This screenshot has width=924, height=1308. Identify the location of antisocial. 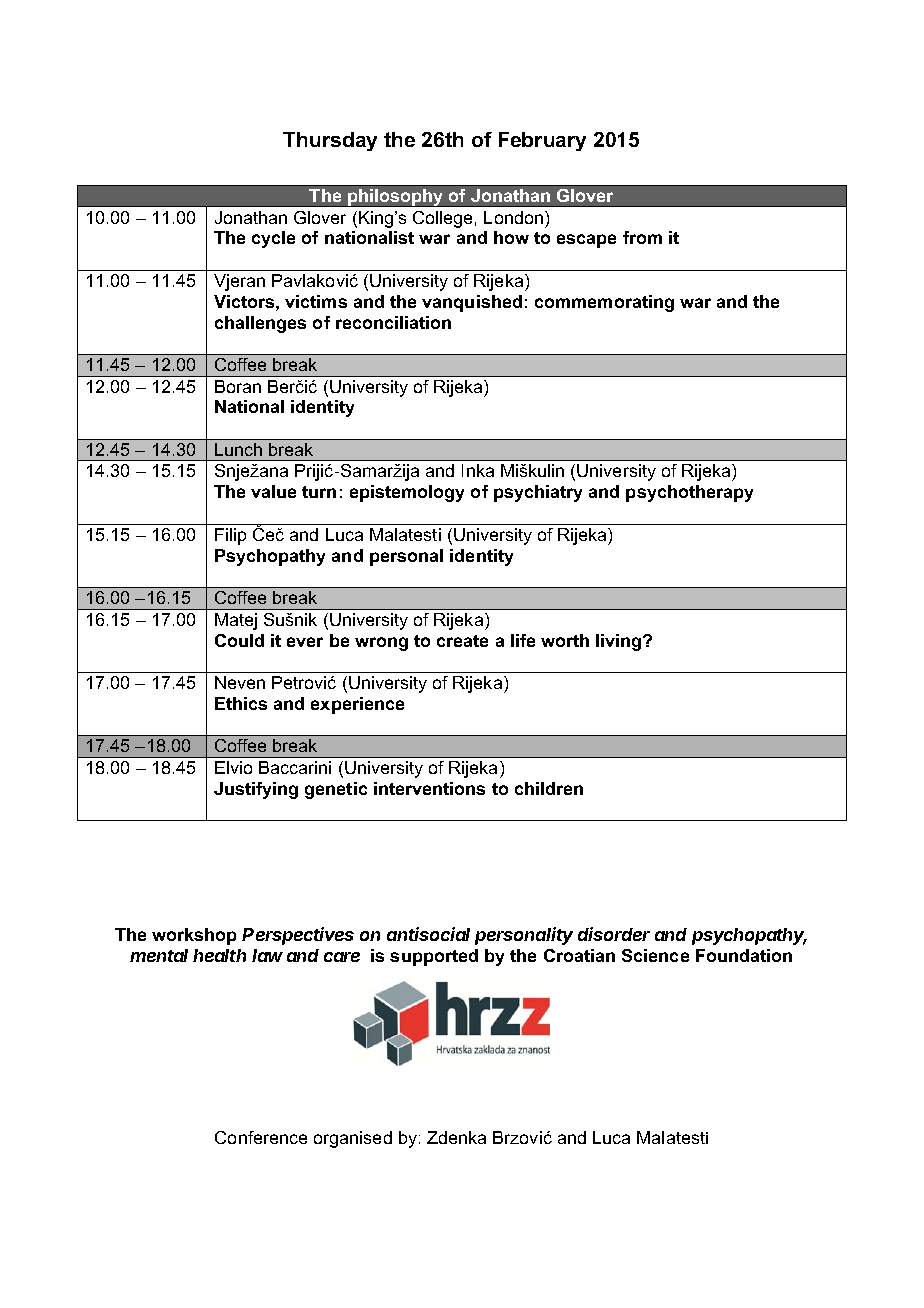
(428, 934).
